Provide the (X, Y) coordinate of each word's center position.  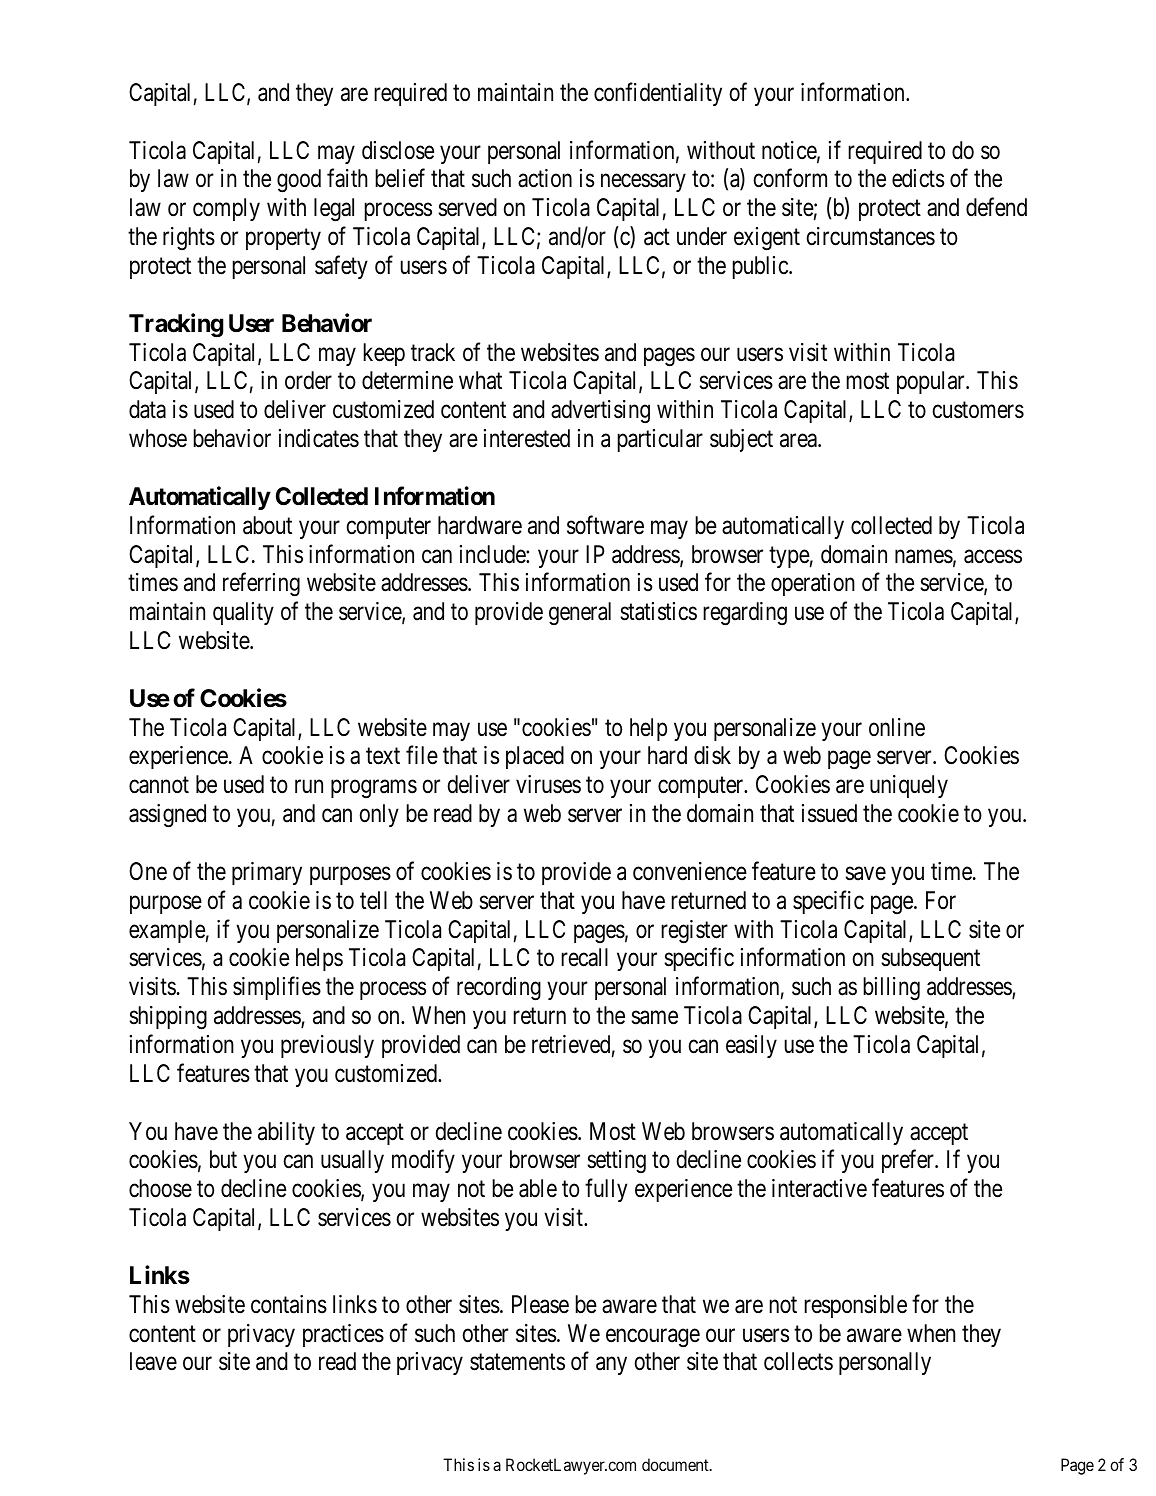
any (611, 1366)
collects (798, 1361)
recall (584, 957)
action (545, 178)
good (299, 181)
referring (261, 585)
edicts (918, 178)
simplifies (277, 988)
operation (813, 584)
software (605, 525)
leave (153, 1361)
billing (891, 989)
